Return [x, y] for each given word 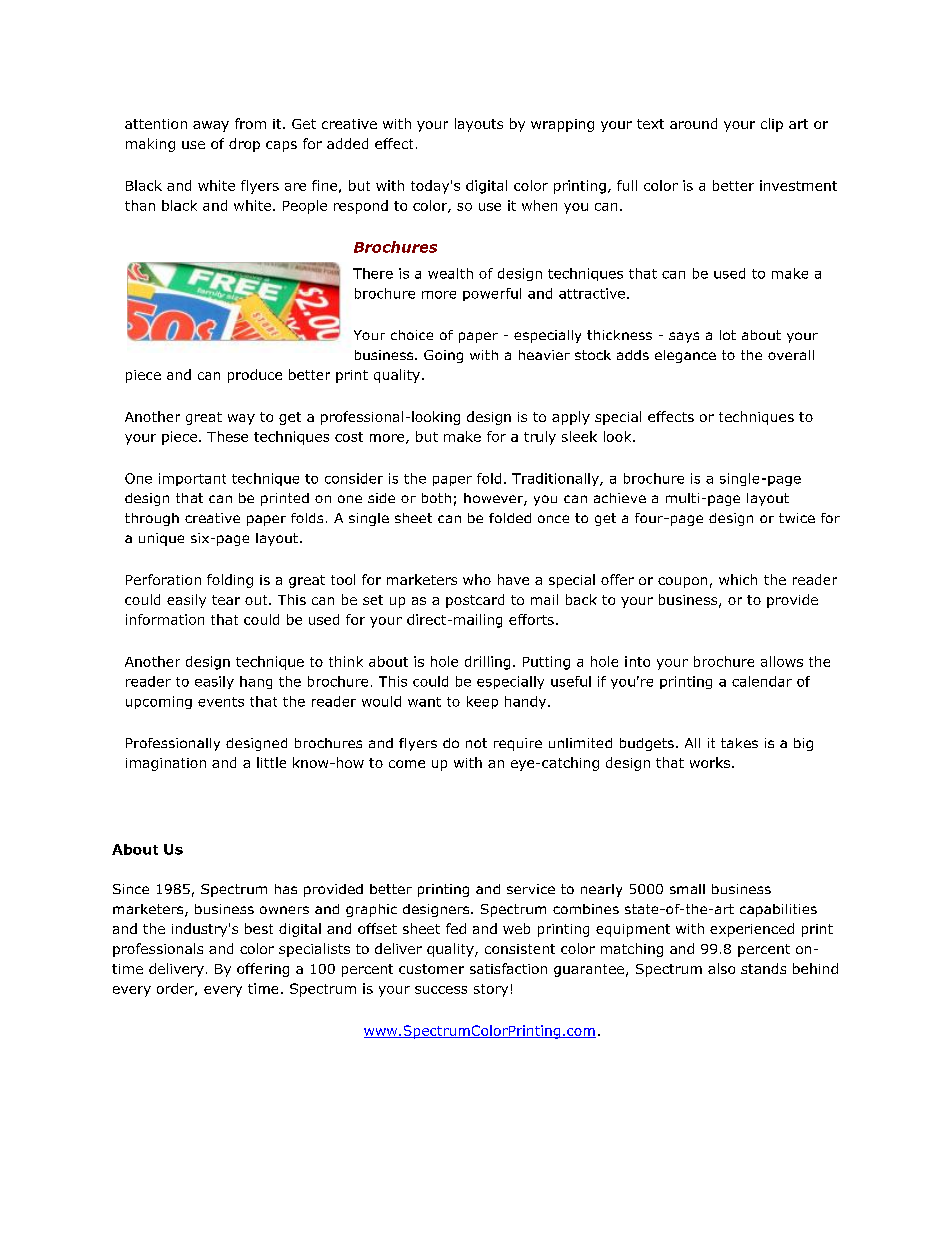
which [738, 579]
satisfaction [508, 968]
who [477, 579]
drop [244, 145]
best [259, 928]
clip [772, 125]
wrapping [562, 125]
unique [161, 539]
